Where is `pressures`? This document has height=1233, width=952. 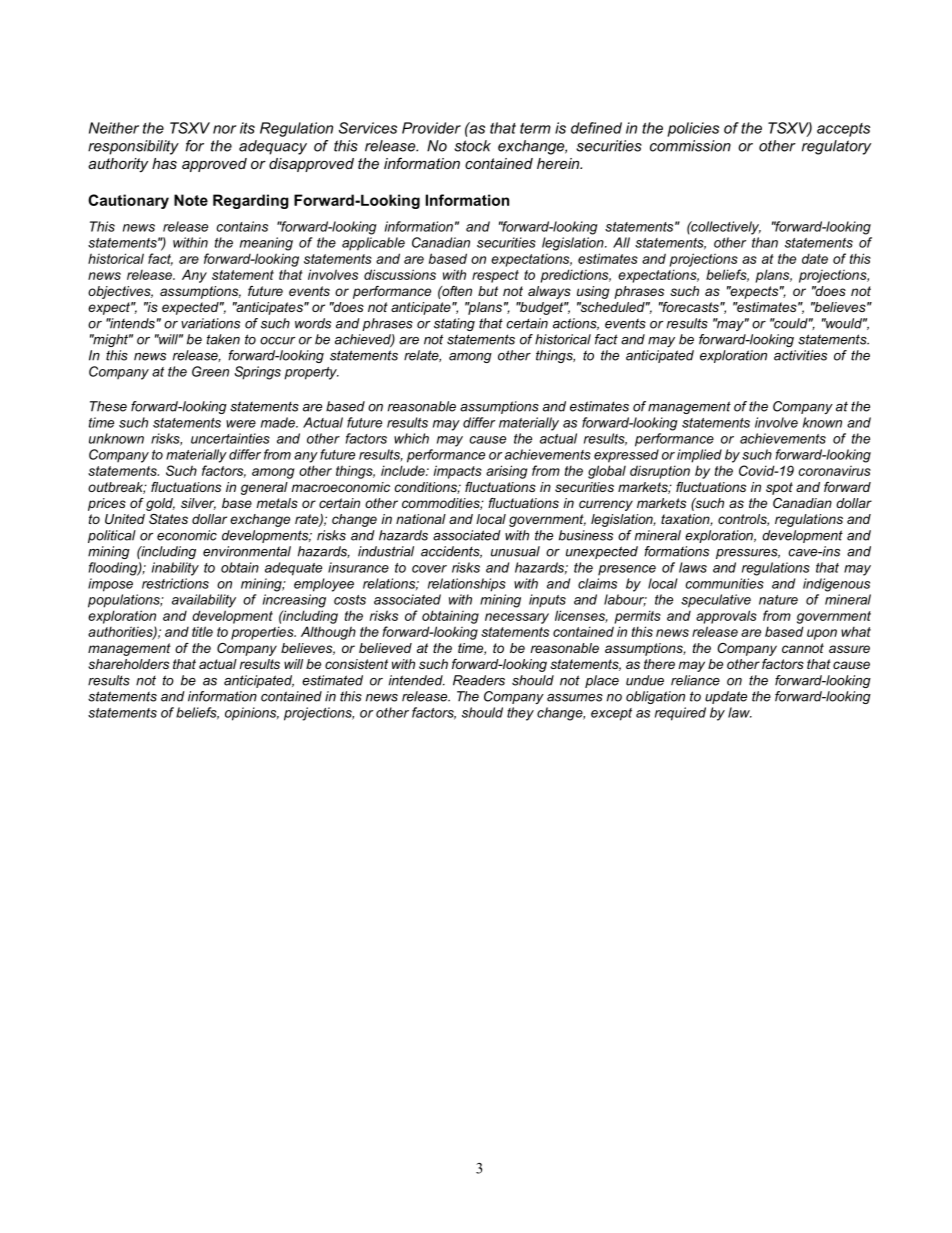
pressures is located at coordinates (748, 554).
